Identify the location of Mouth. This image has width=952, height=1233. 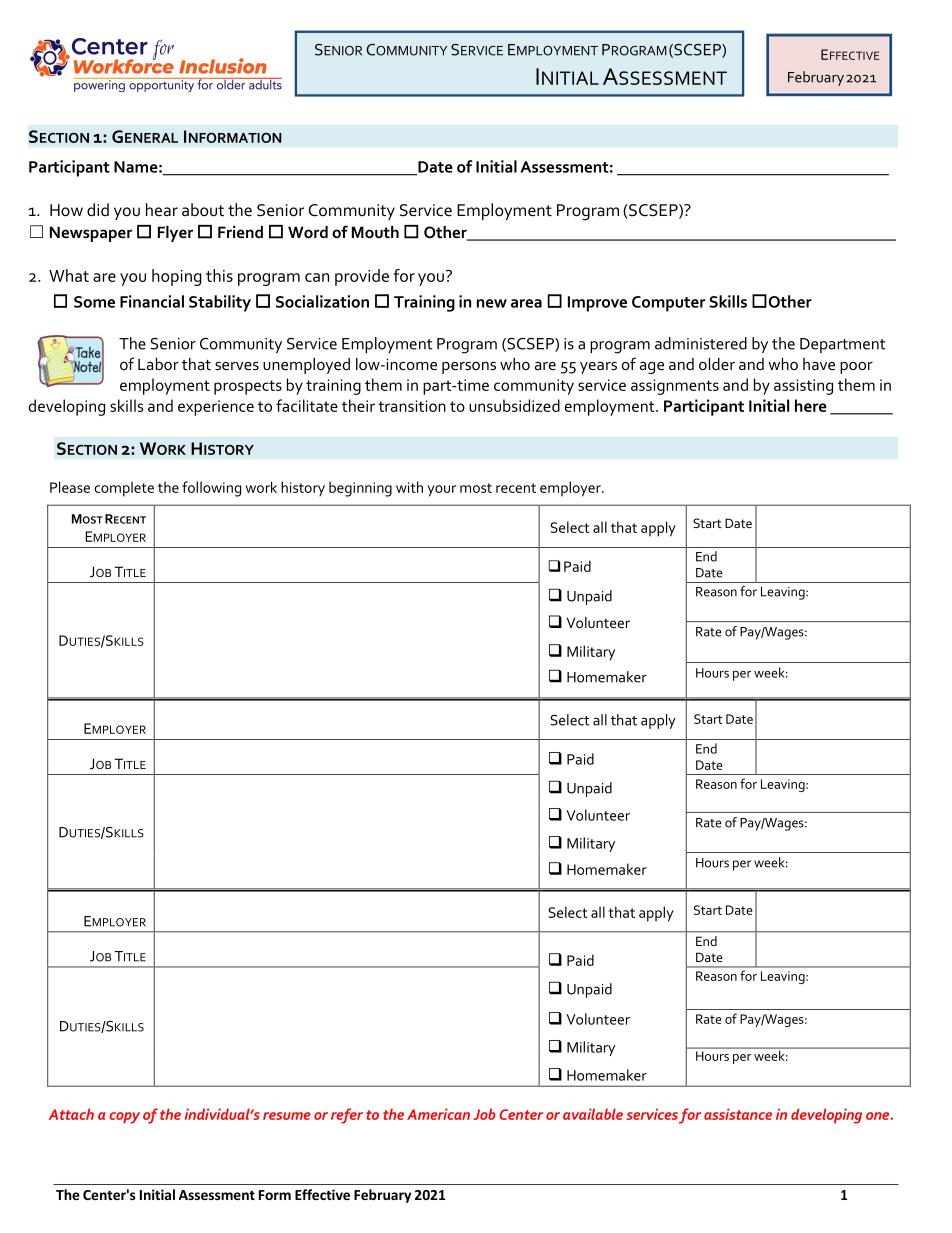
(375, 232).
